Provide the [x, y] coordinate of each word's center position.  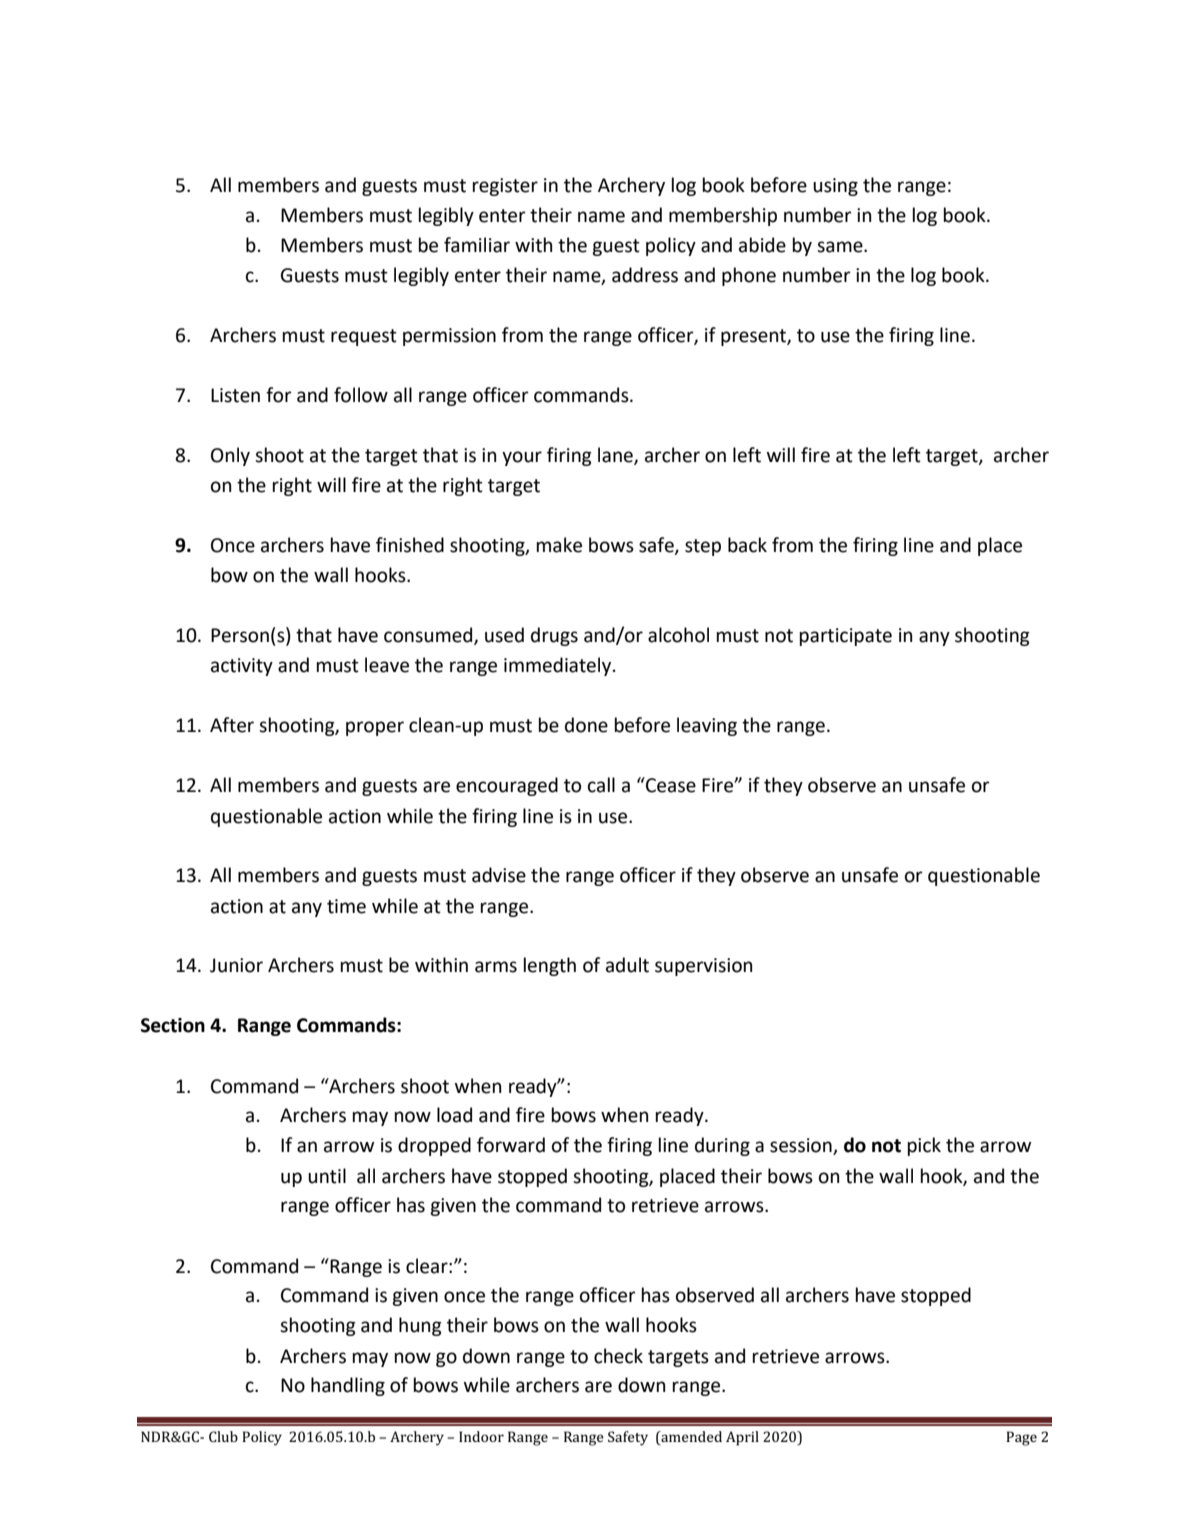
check [618, 1356]
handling [348, 1386]
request [364, 337]
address [645, 275]
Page [1021, 1438]
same [841, 247]
